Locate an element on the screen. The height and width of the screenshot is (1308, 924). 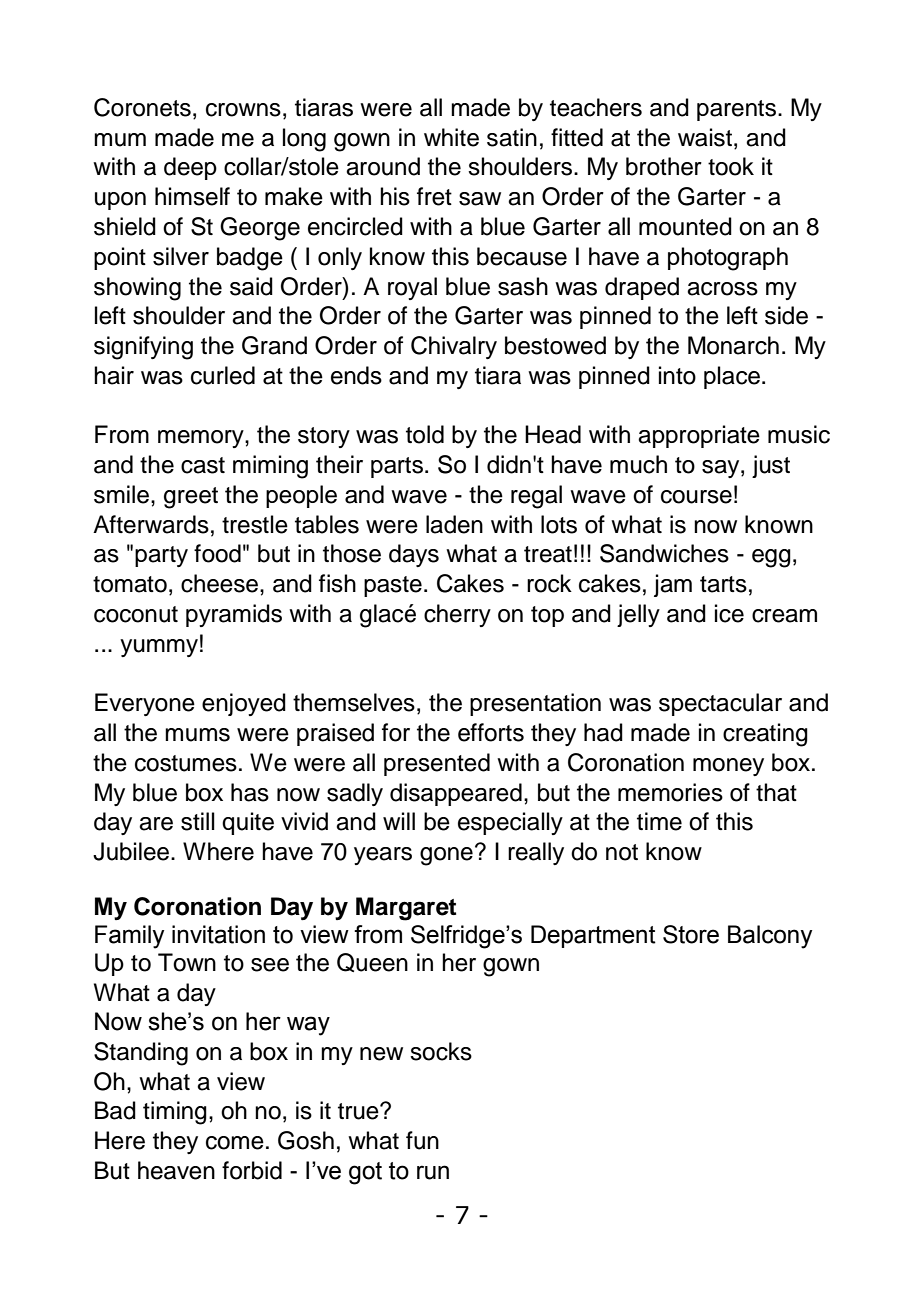
still is located at coordinates (198, 821).
